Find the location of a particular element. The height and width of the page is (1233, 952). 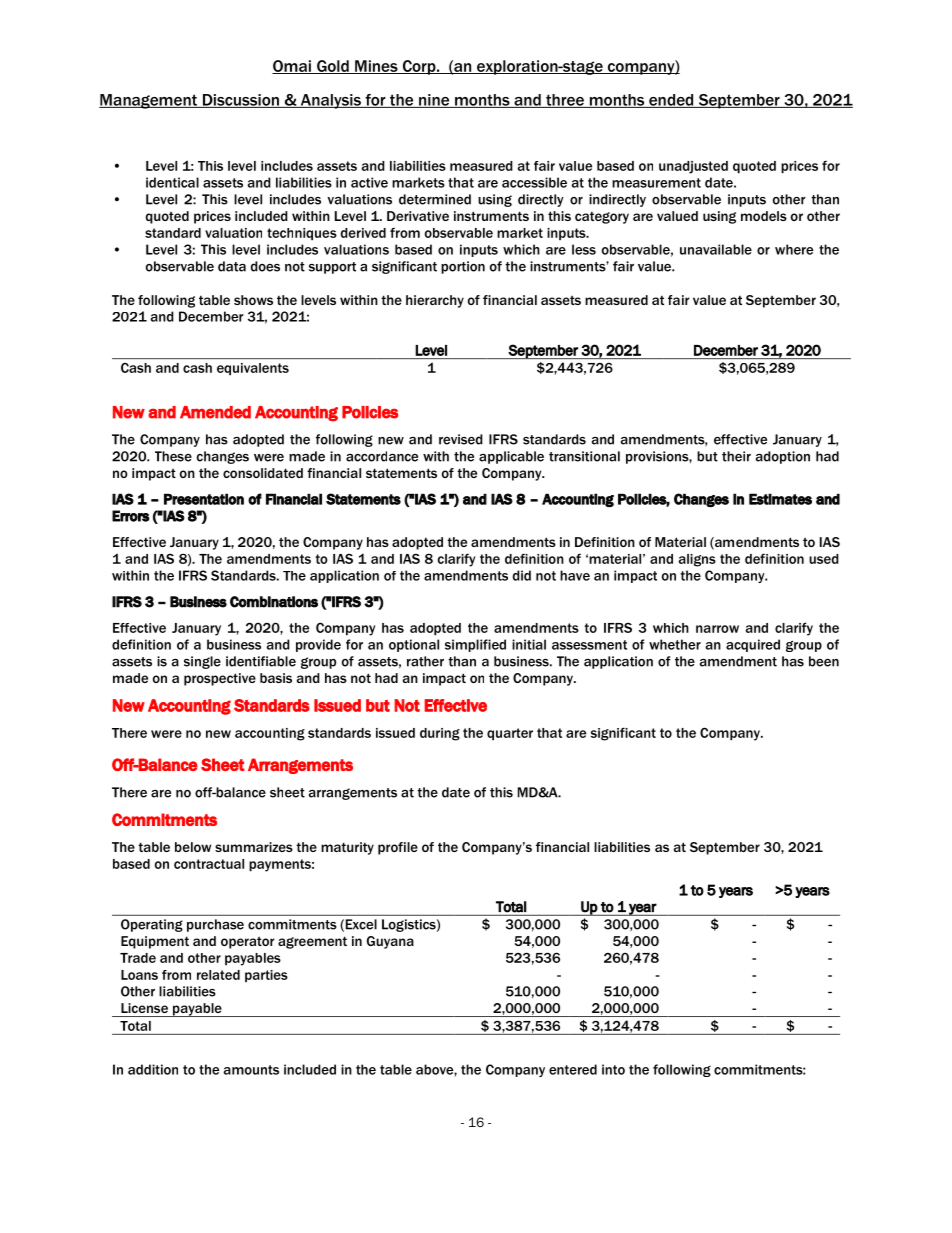

into is located at coordinates (613, 1069).
